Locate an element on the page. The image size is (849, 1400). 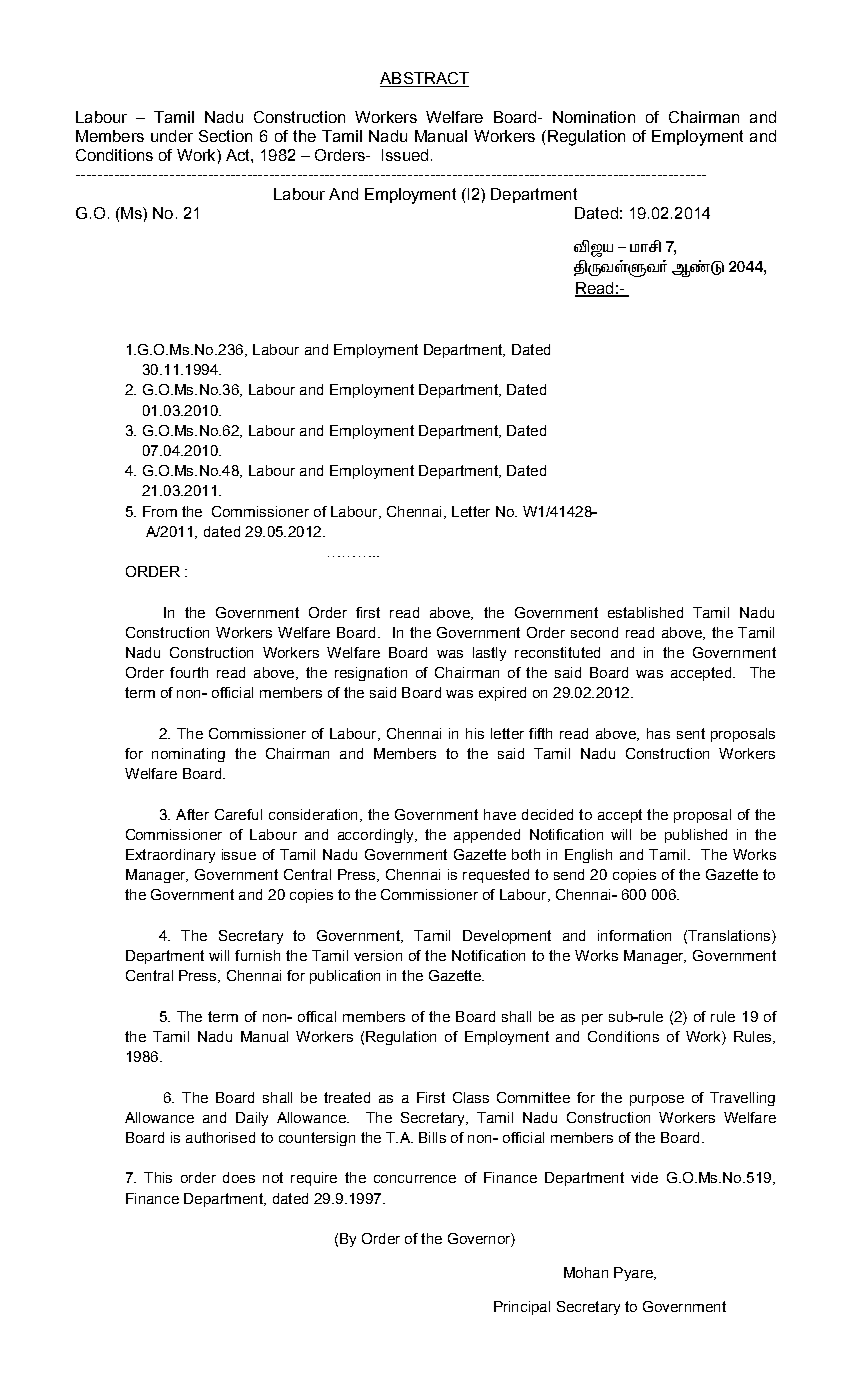
Section is located at coordinates (225, 136).
